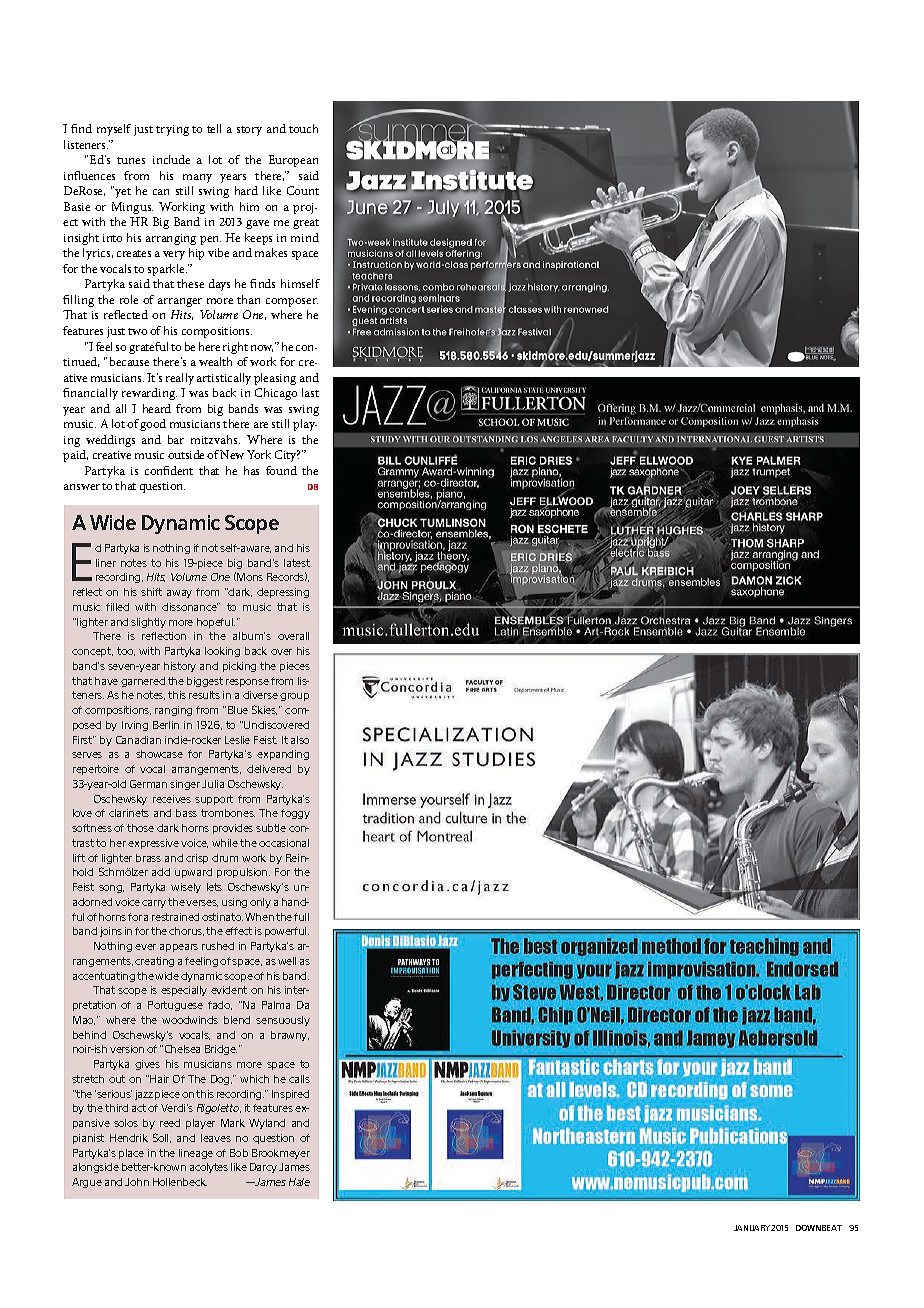 This screenshot has height=1308, width=924. Describe the element at coordinates (301, 917) in the screenshot. I see `full` at that location.
